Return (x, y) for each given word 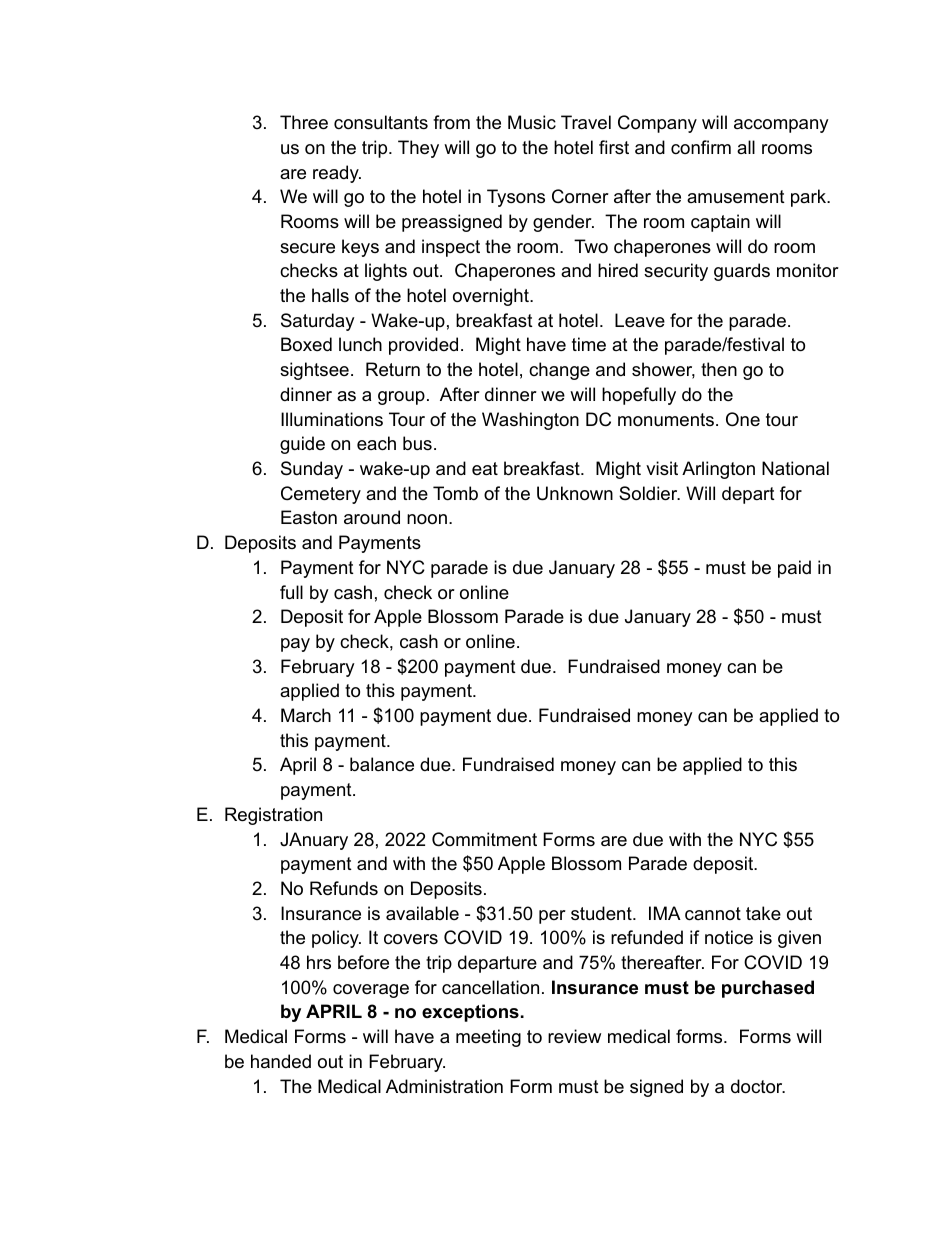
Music (532, 122)
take (763, 913)
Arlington (718, 470)
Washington (530, 421)
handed (281, 1061)
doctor (758, 1086)
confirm (701, 147)
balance (382, 764)
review (574, 1036)
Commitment (484, 839)
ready (337, 174)
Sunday (312, 470)
